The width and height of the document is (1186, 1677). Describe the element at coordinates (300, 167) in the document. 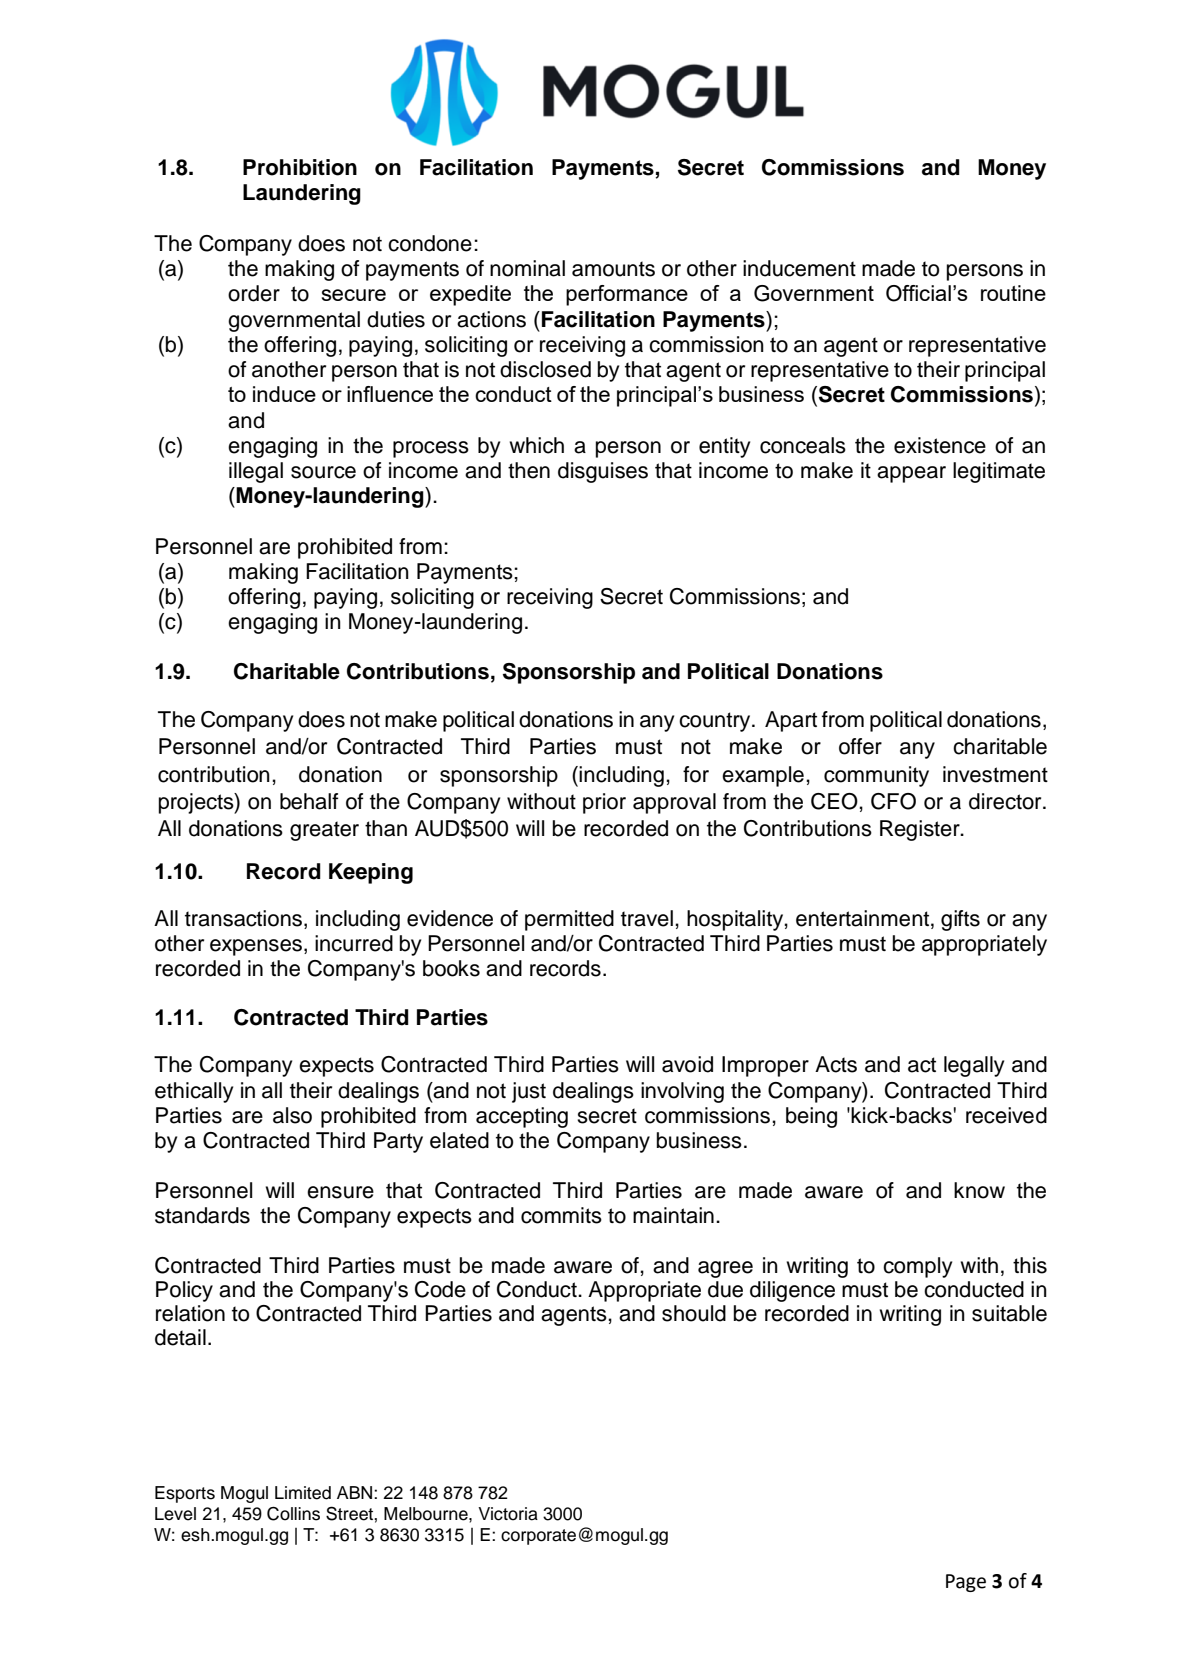

I see `Prohibition` at that location.
